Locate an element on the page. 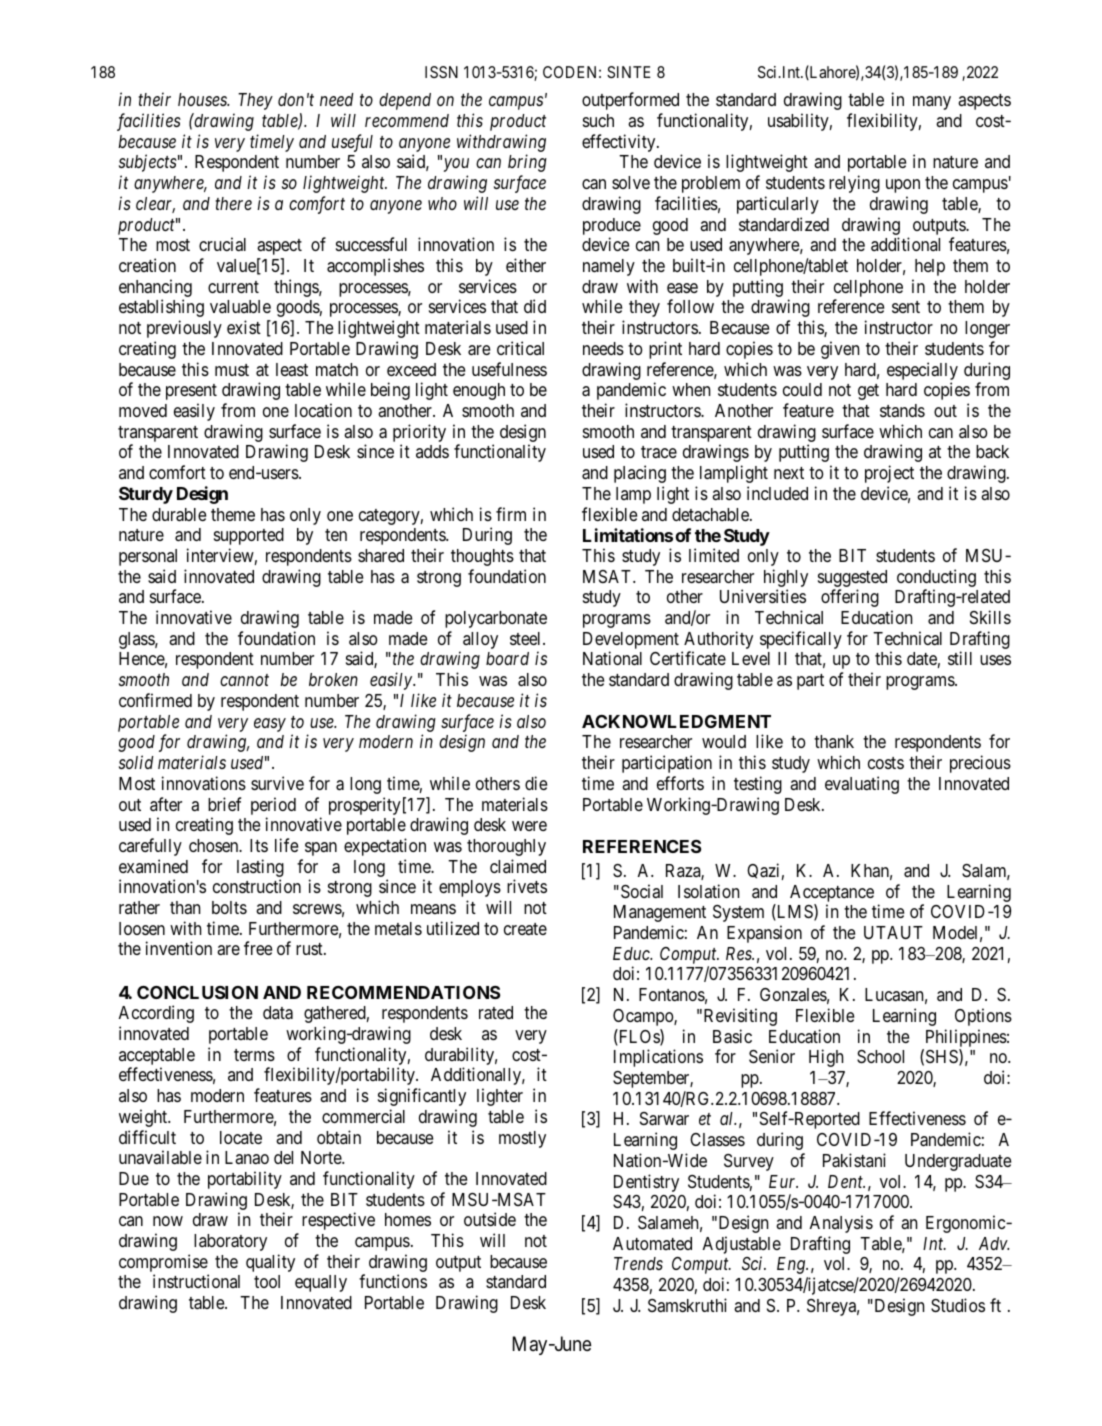  CONCLUSION is located at coordinates (197, 992).
